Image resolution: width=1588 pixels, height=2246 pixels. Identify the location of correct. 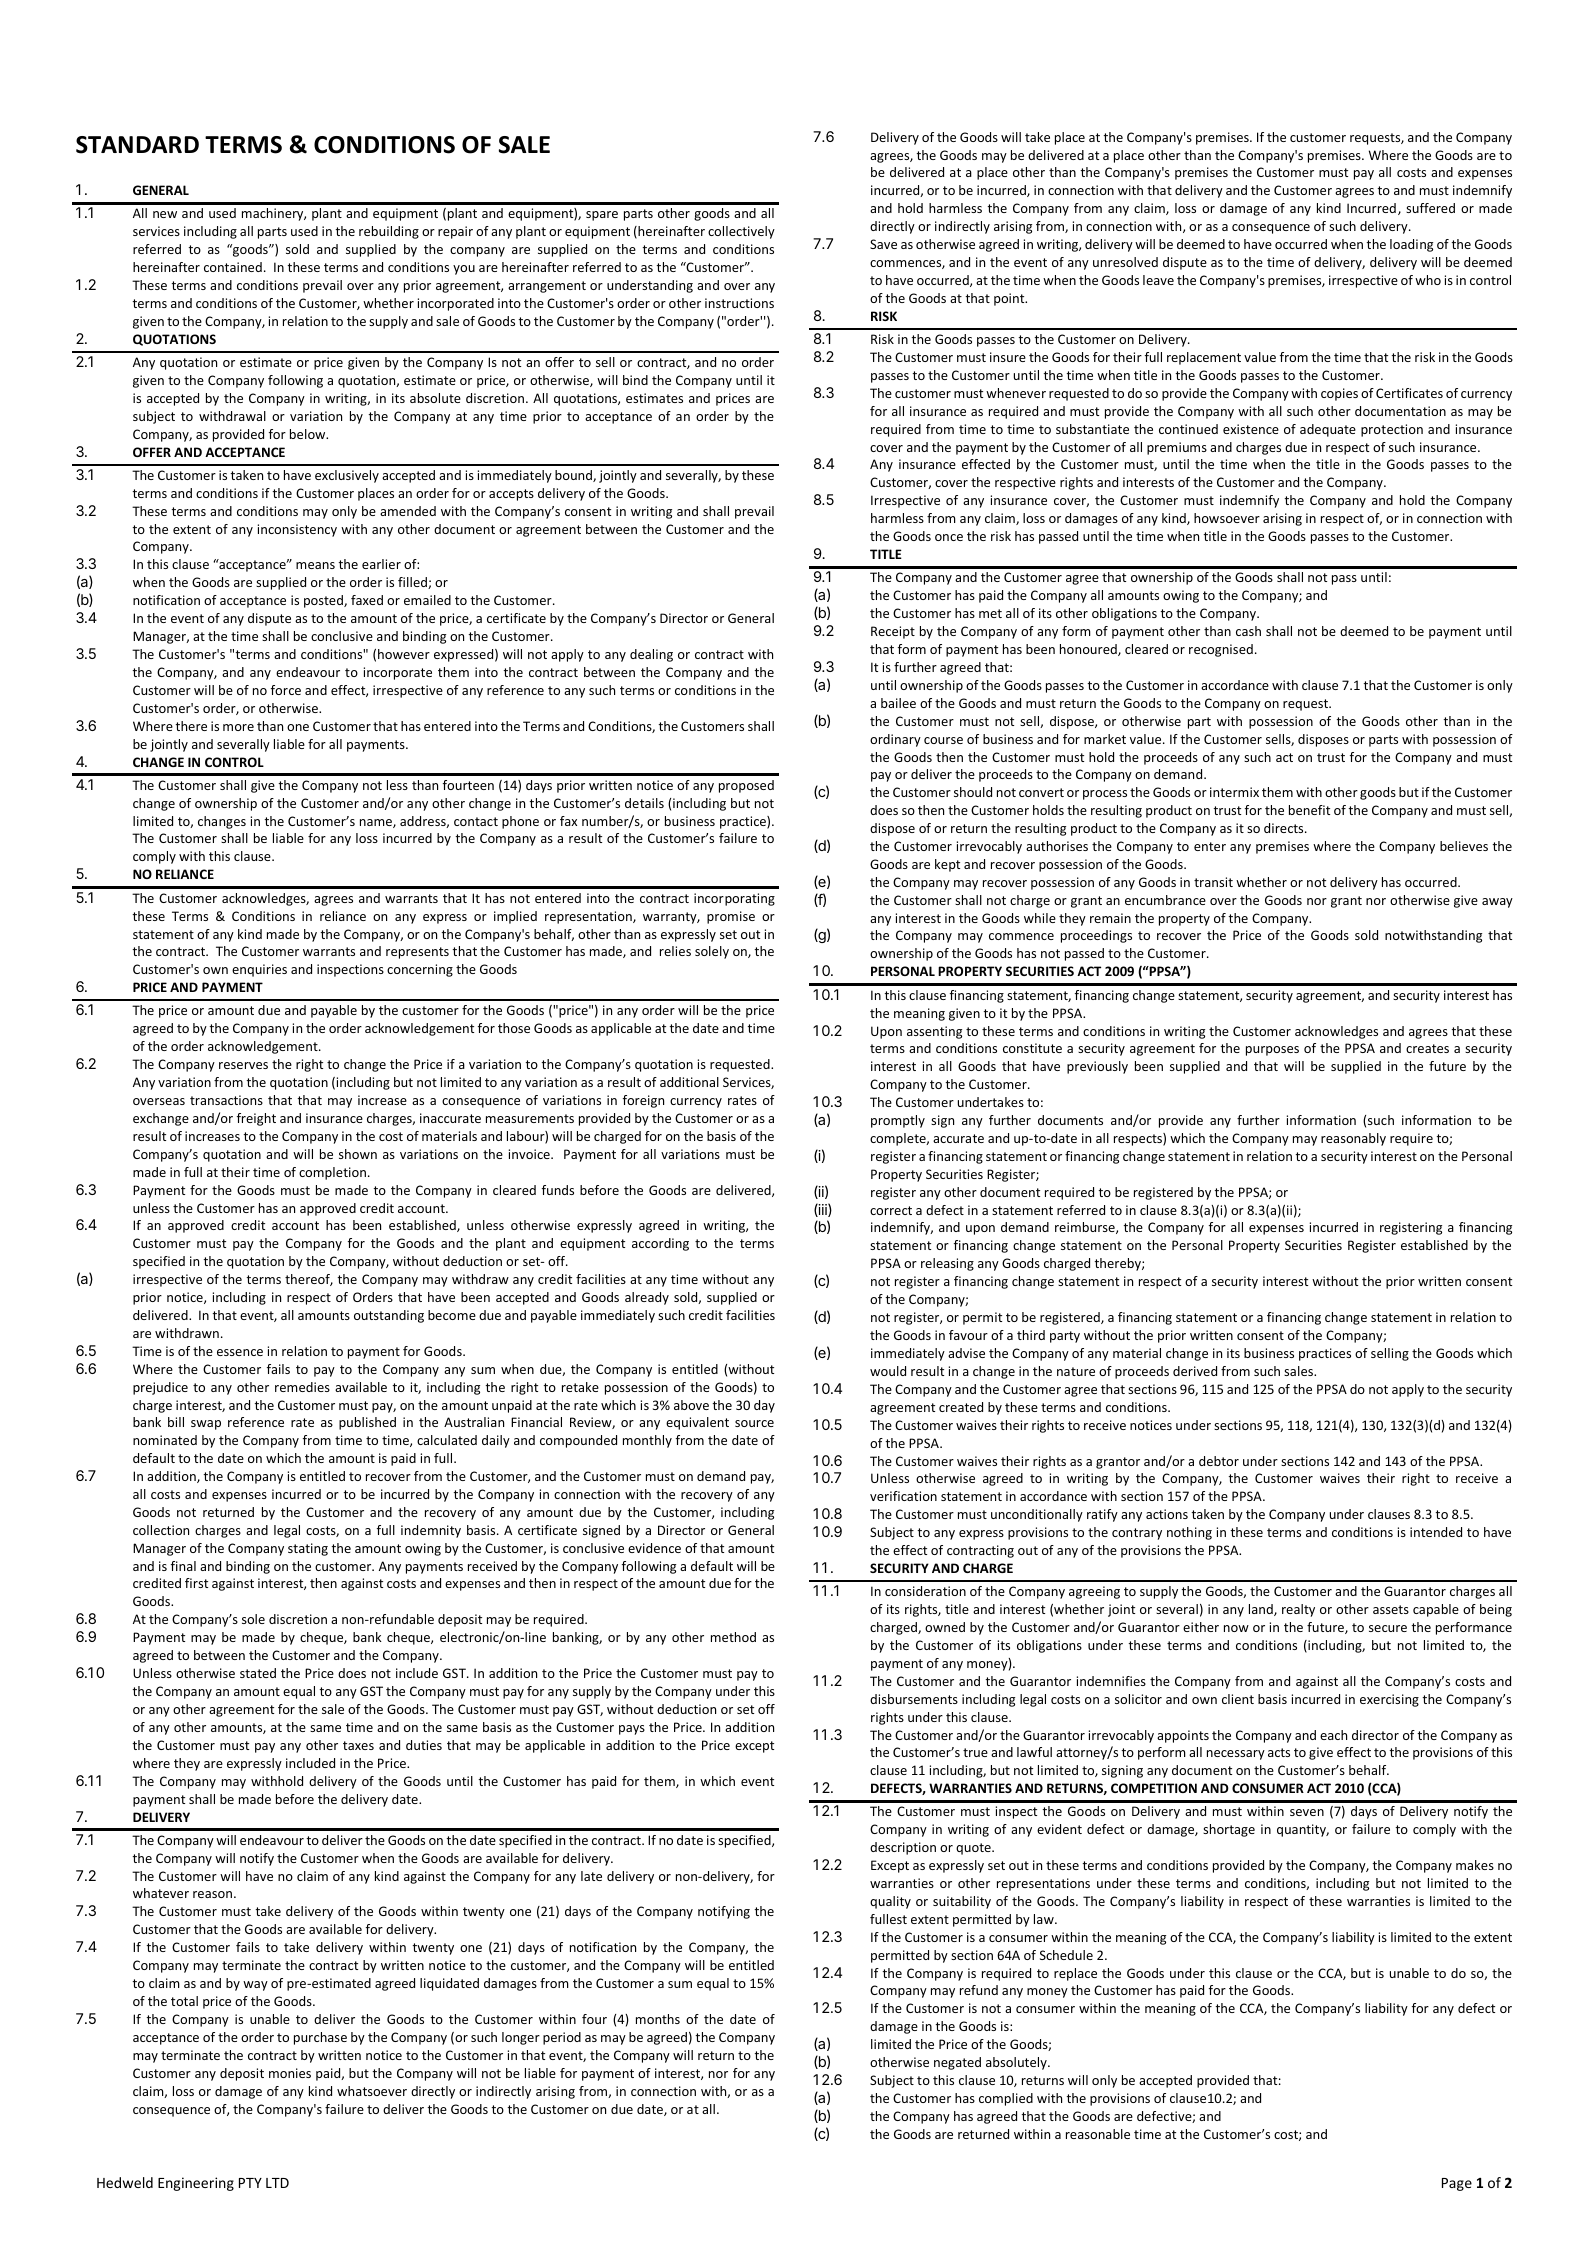
(891, 1210).
